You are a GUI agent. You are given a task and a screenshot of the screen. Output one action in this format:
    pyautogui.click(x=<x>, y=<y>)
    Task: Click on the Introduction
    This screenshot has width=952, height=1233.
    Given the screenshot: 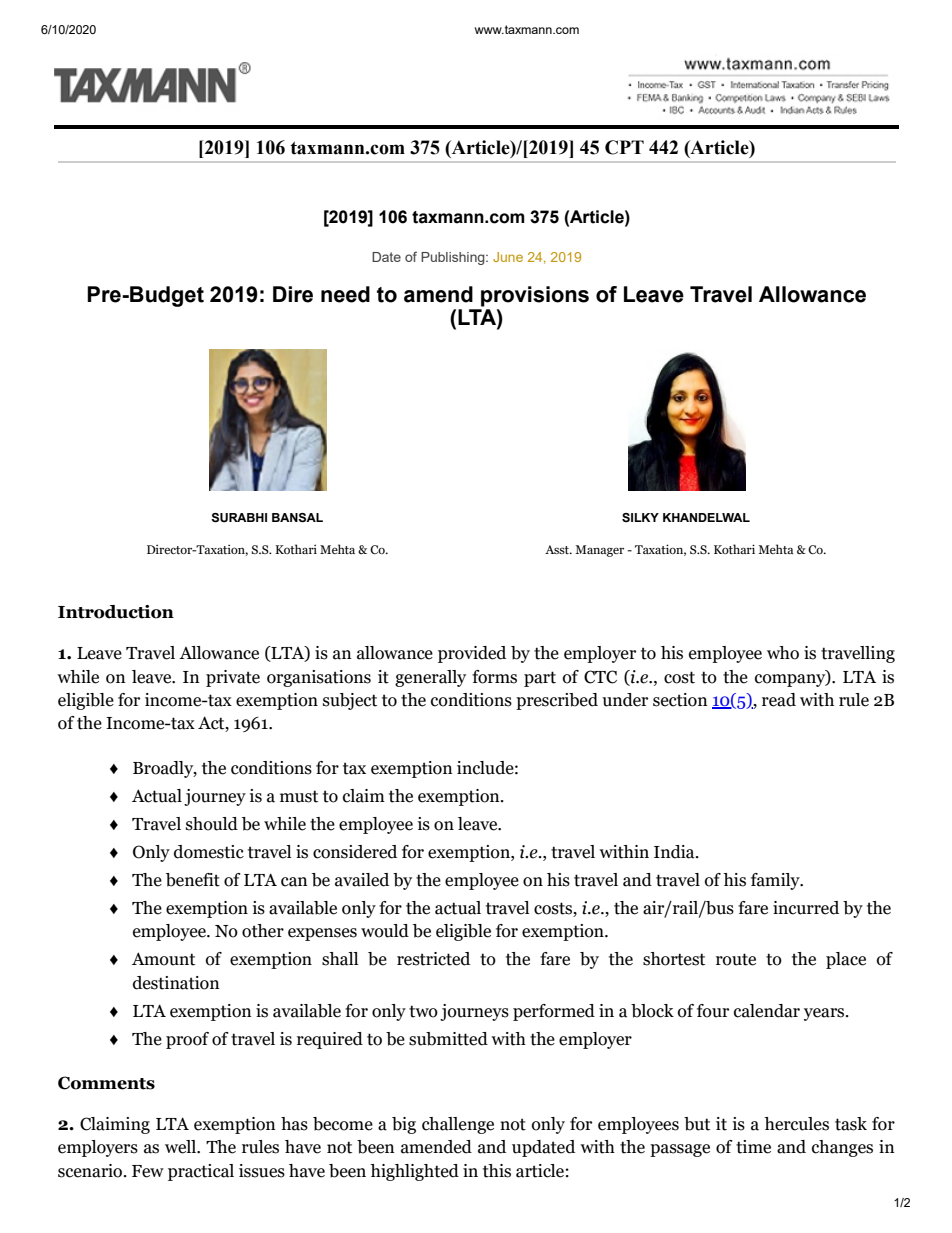 What is the action you would take?
    pyautogui.click(x=116, y=612)
